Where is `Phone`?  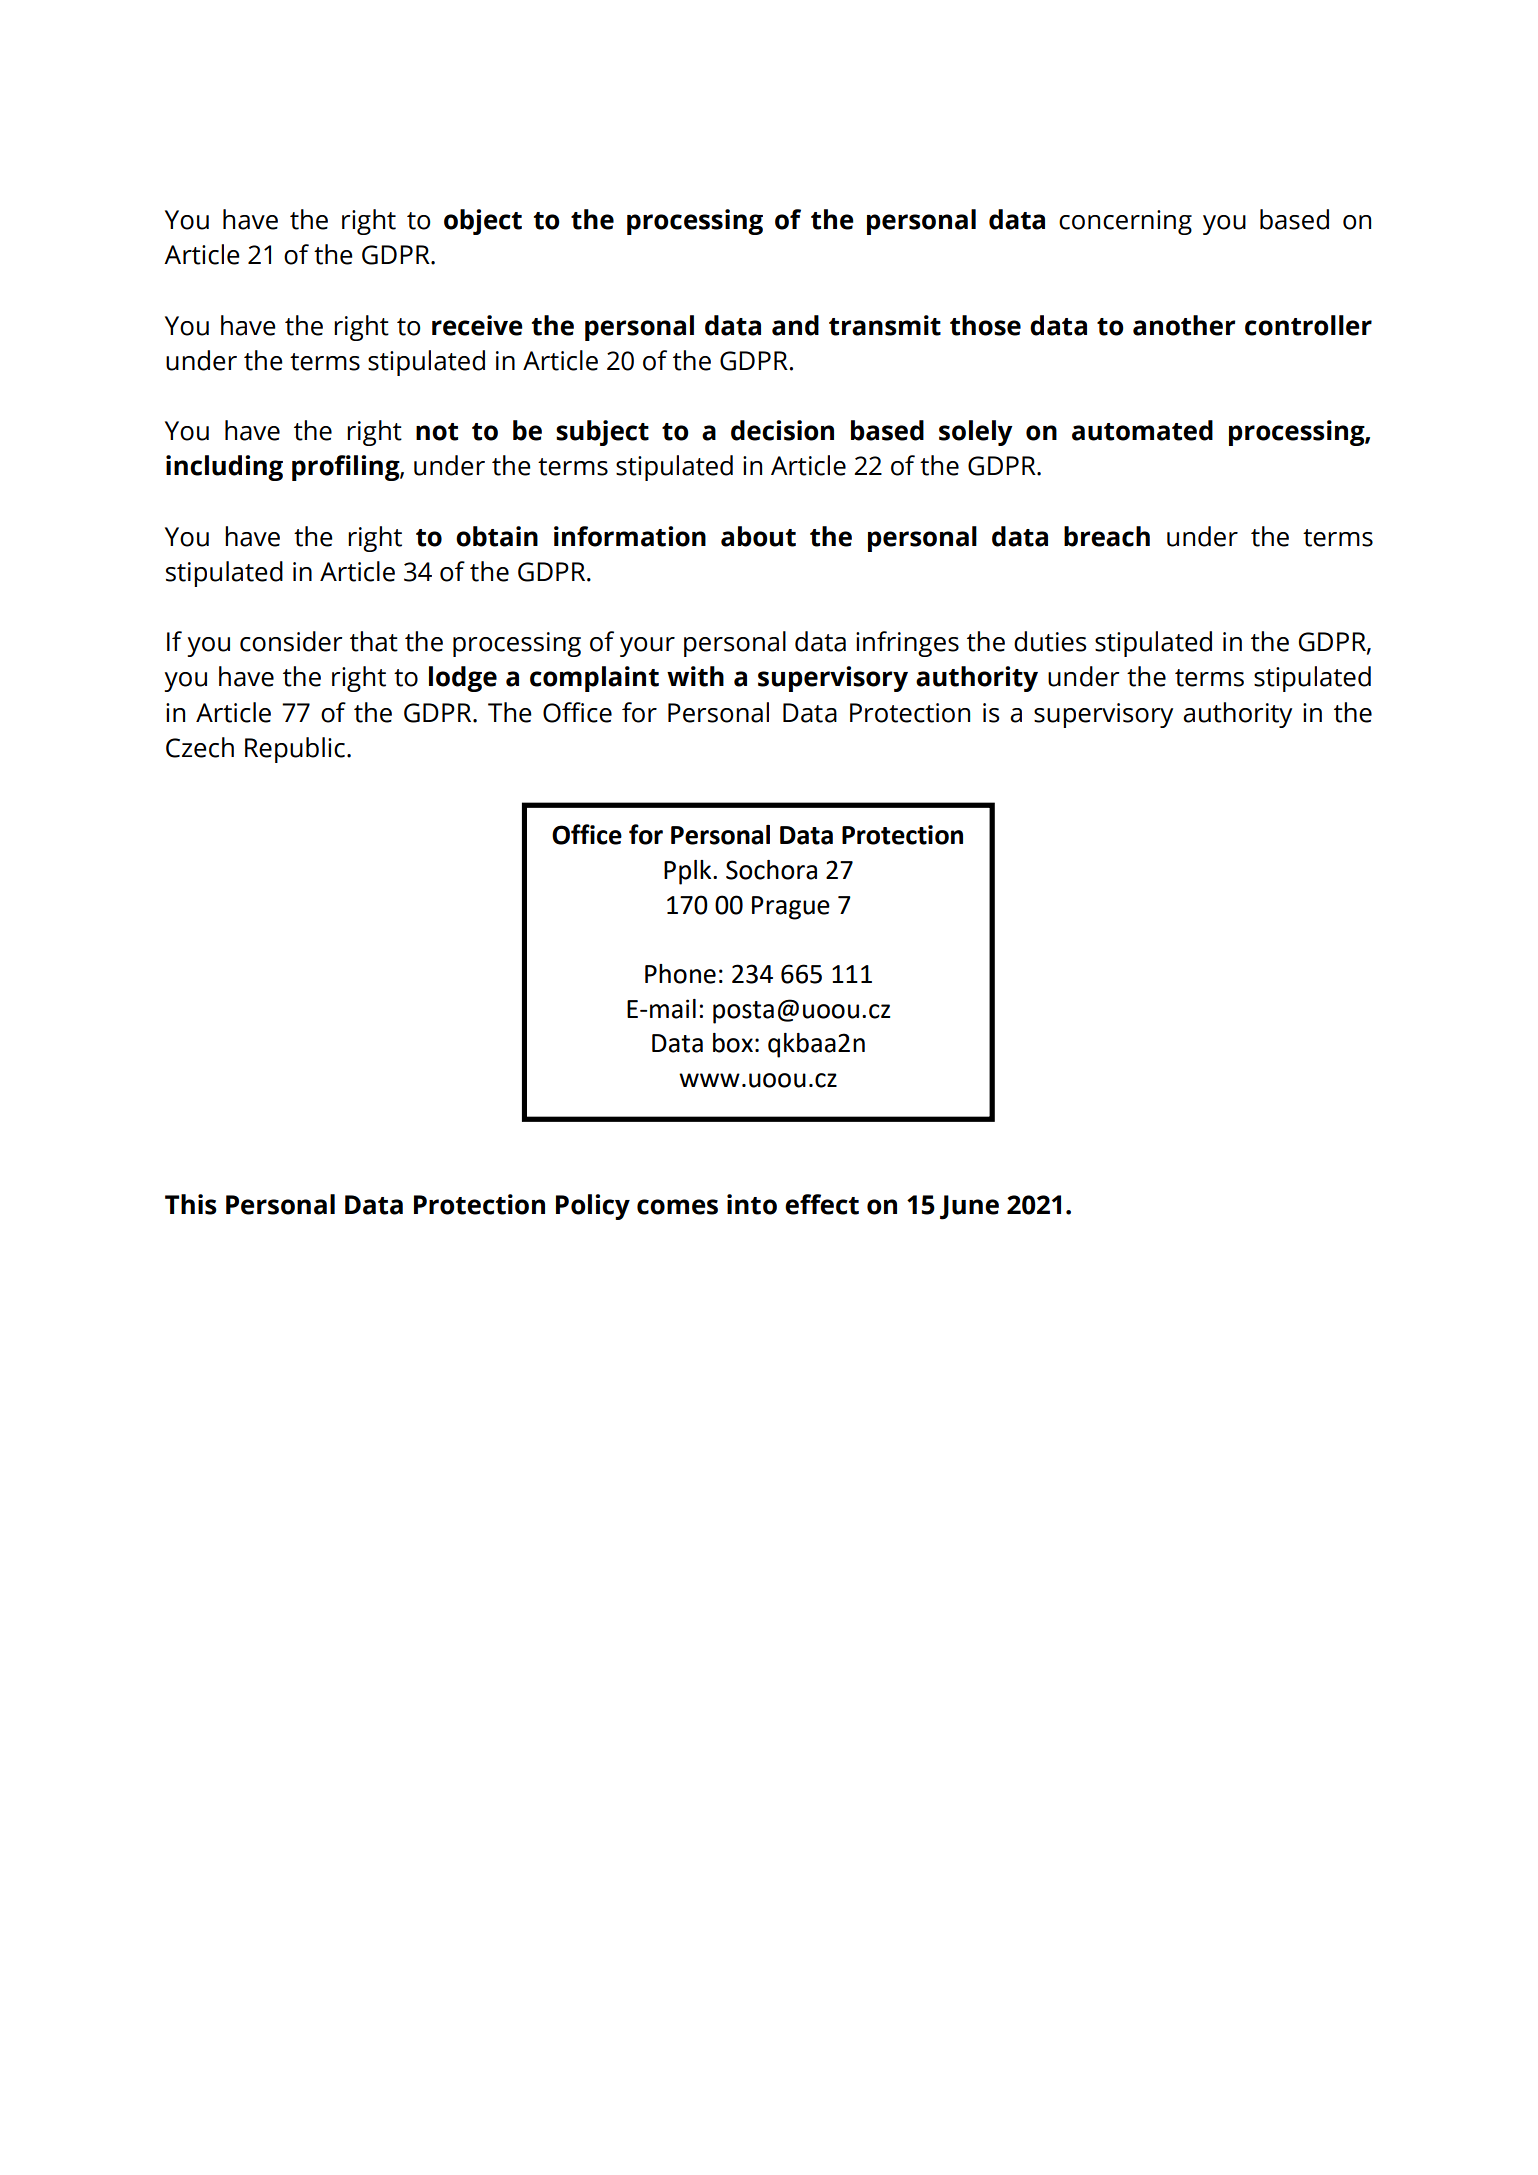 Phone is located at coordinates (680, 974).
